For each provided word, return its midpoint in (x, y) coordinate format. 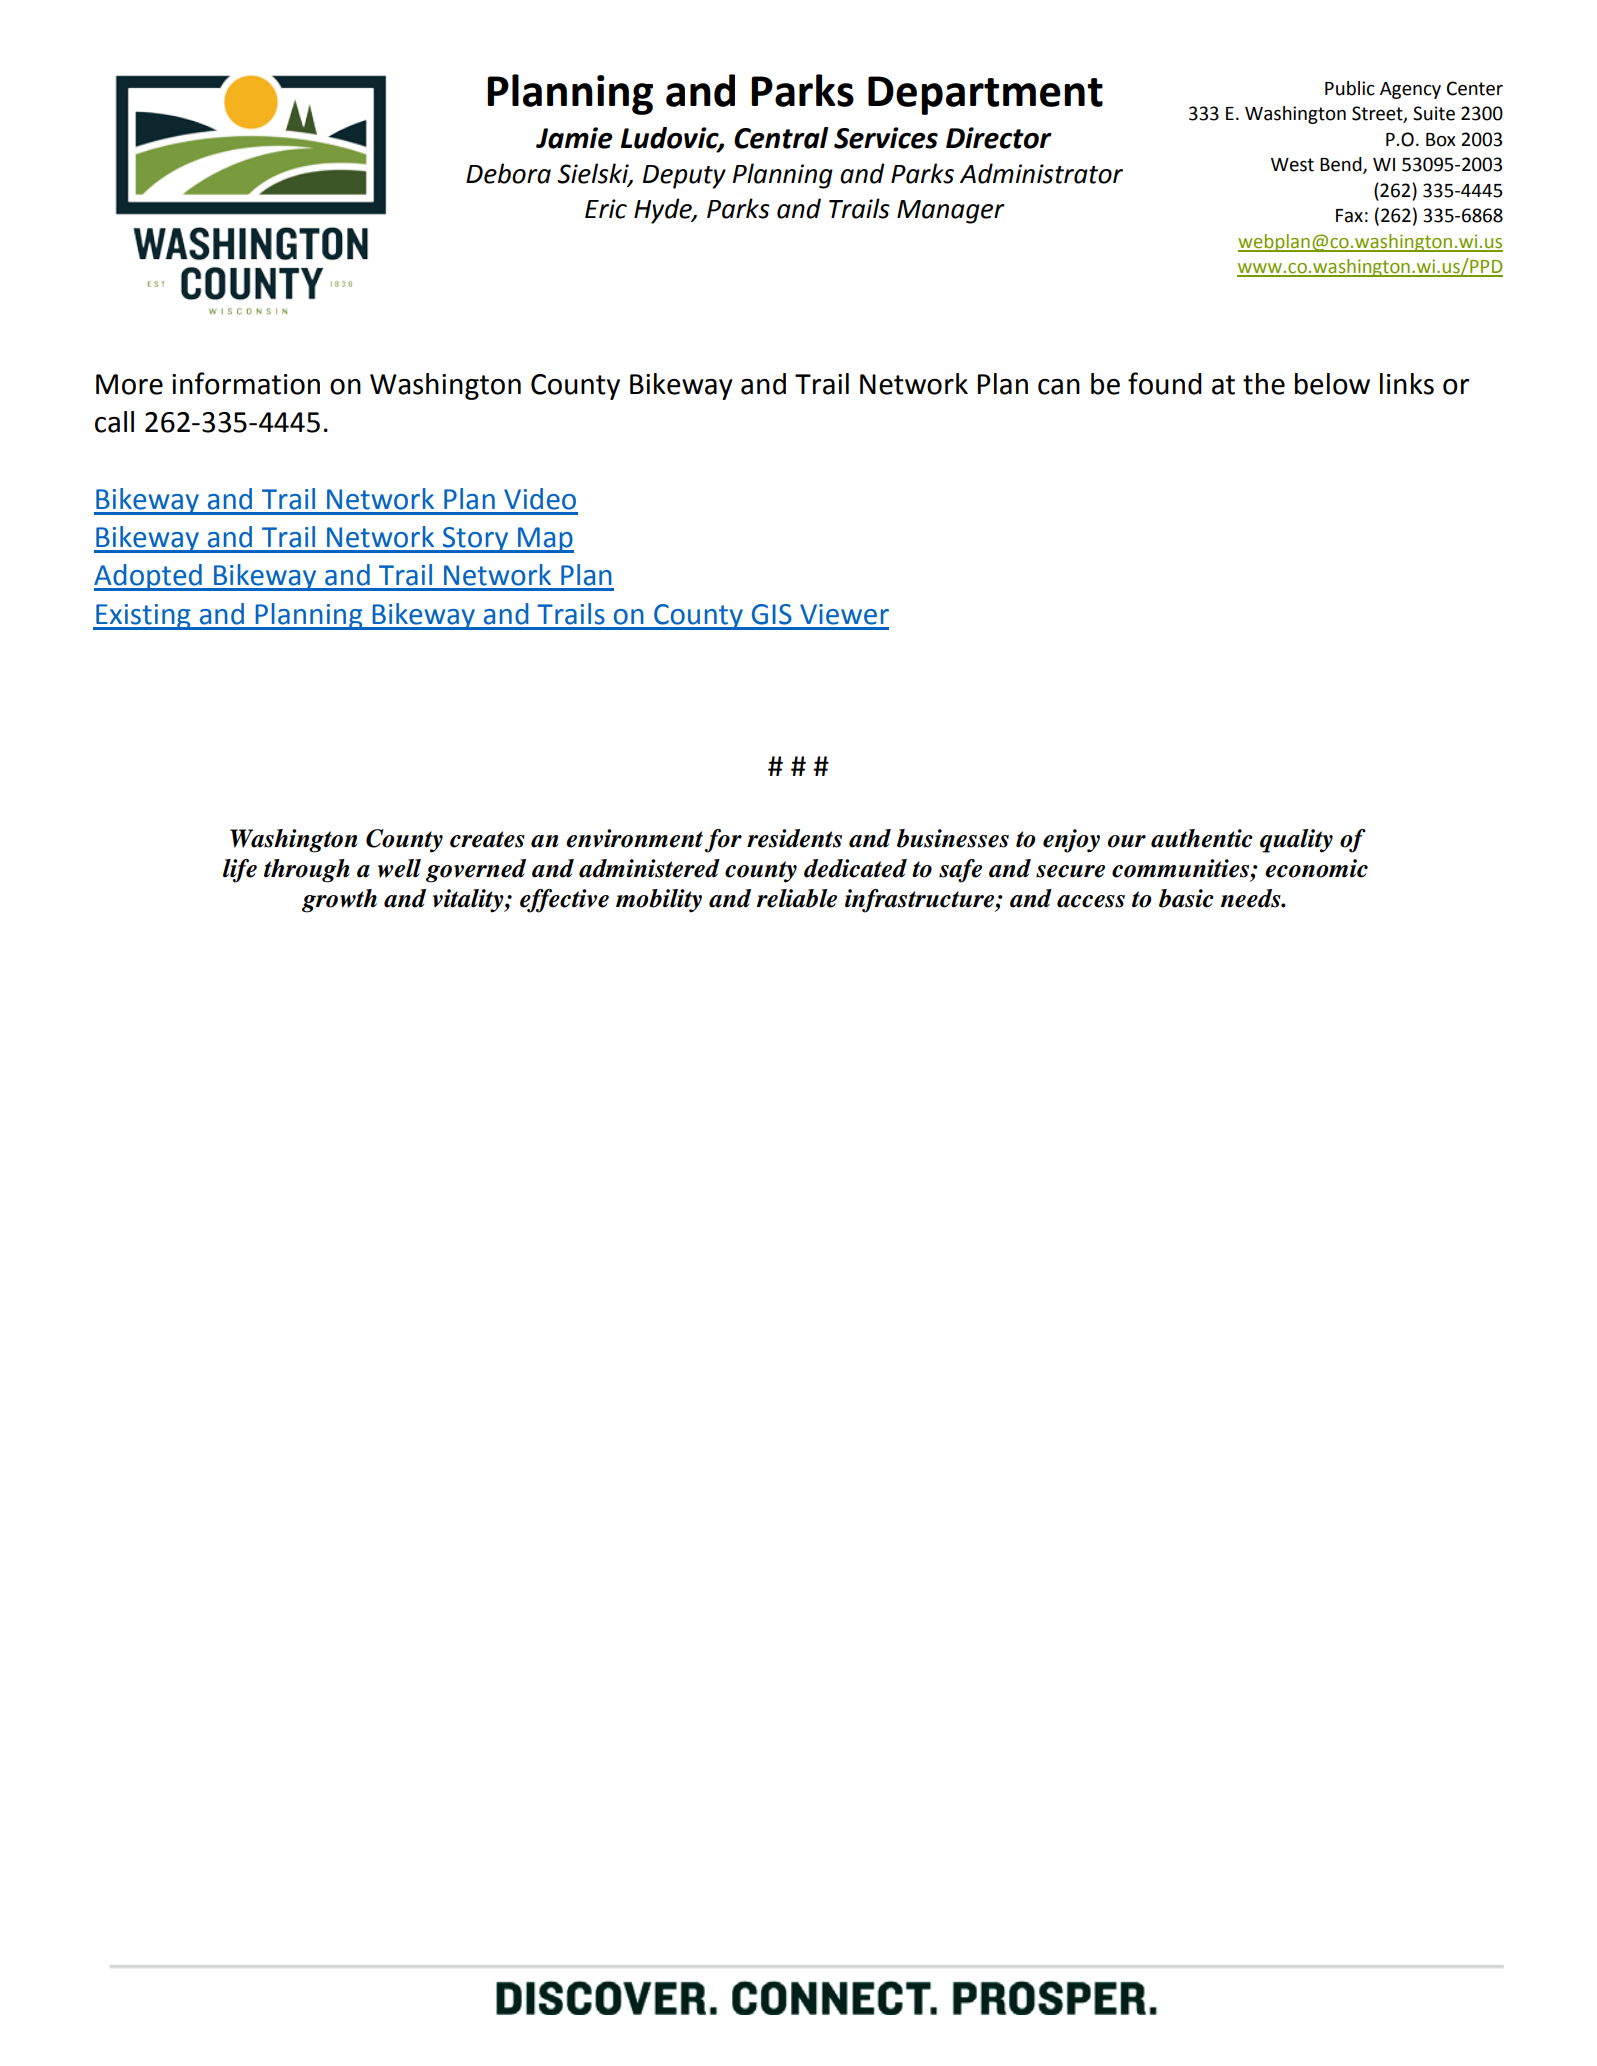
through (307, 871)
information (246, 383)
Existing (143, 617)
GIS (772, 614)
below (1332, 384)
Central (781, 138)
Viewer (844, 614)
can (1059, 387)
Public (1350, 88)
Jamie (574, 138)
